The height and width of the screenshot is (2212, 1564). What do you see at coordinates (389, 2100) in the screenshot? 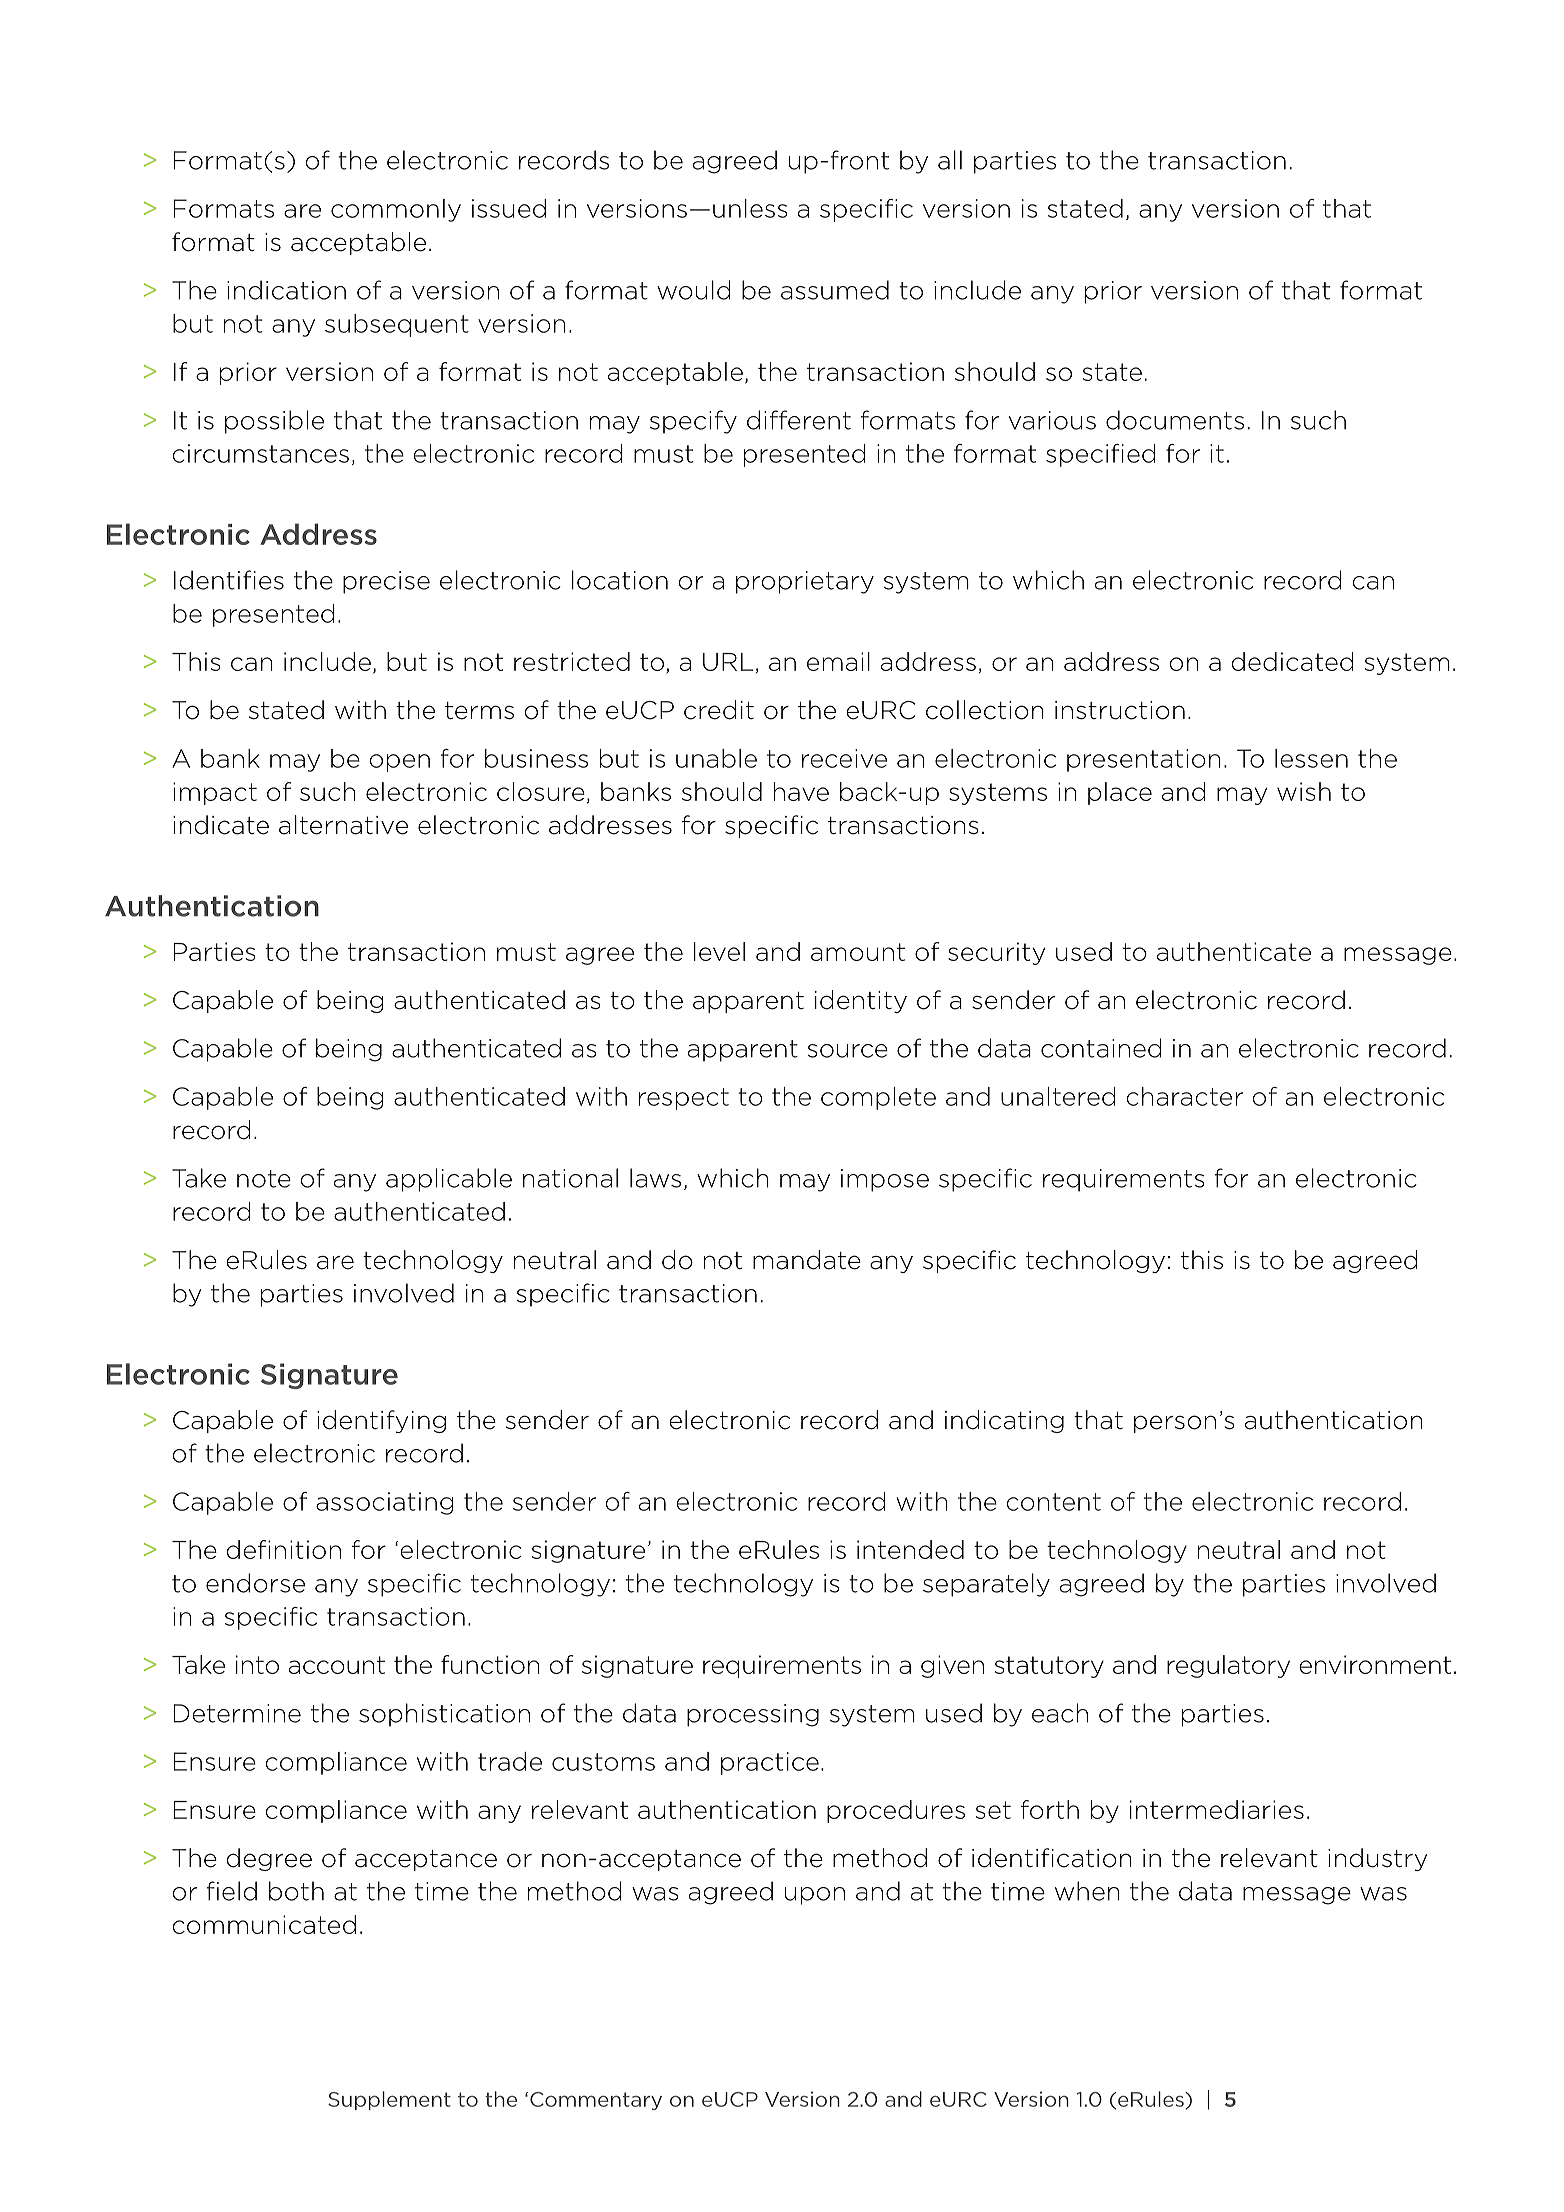
I see `Supplement` at bounding box center [389, 2100].
